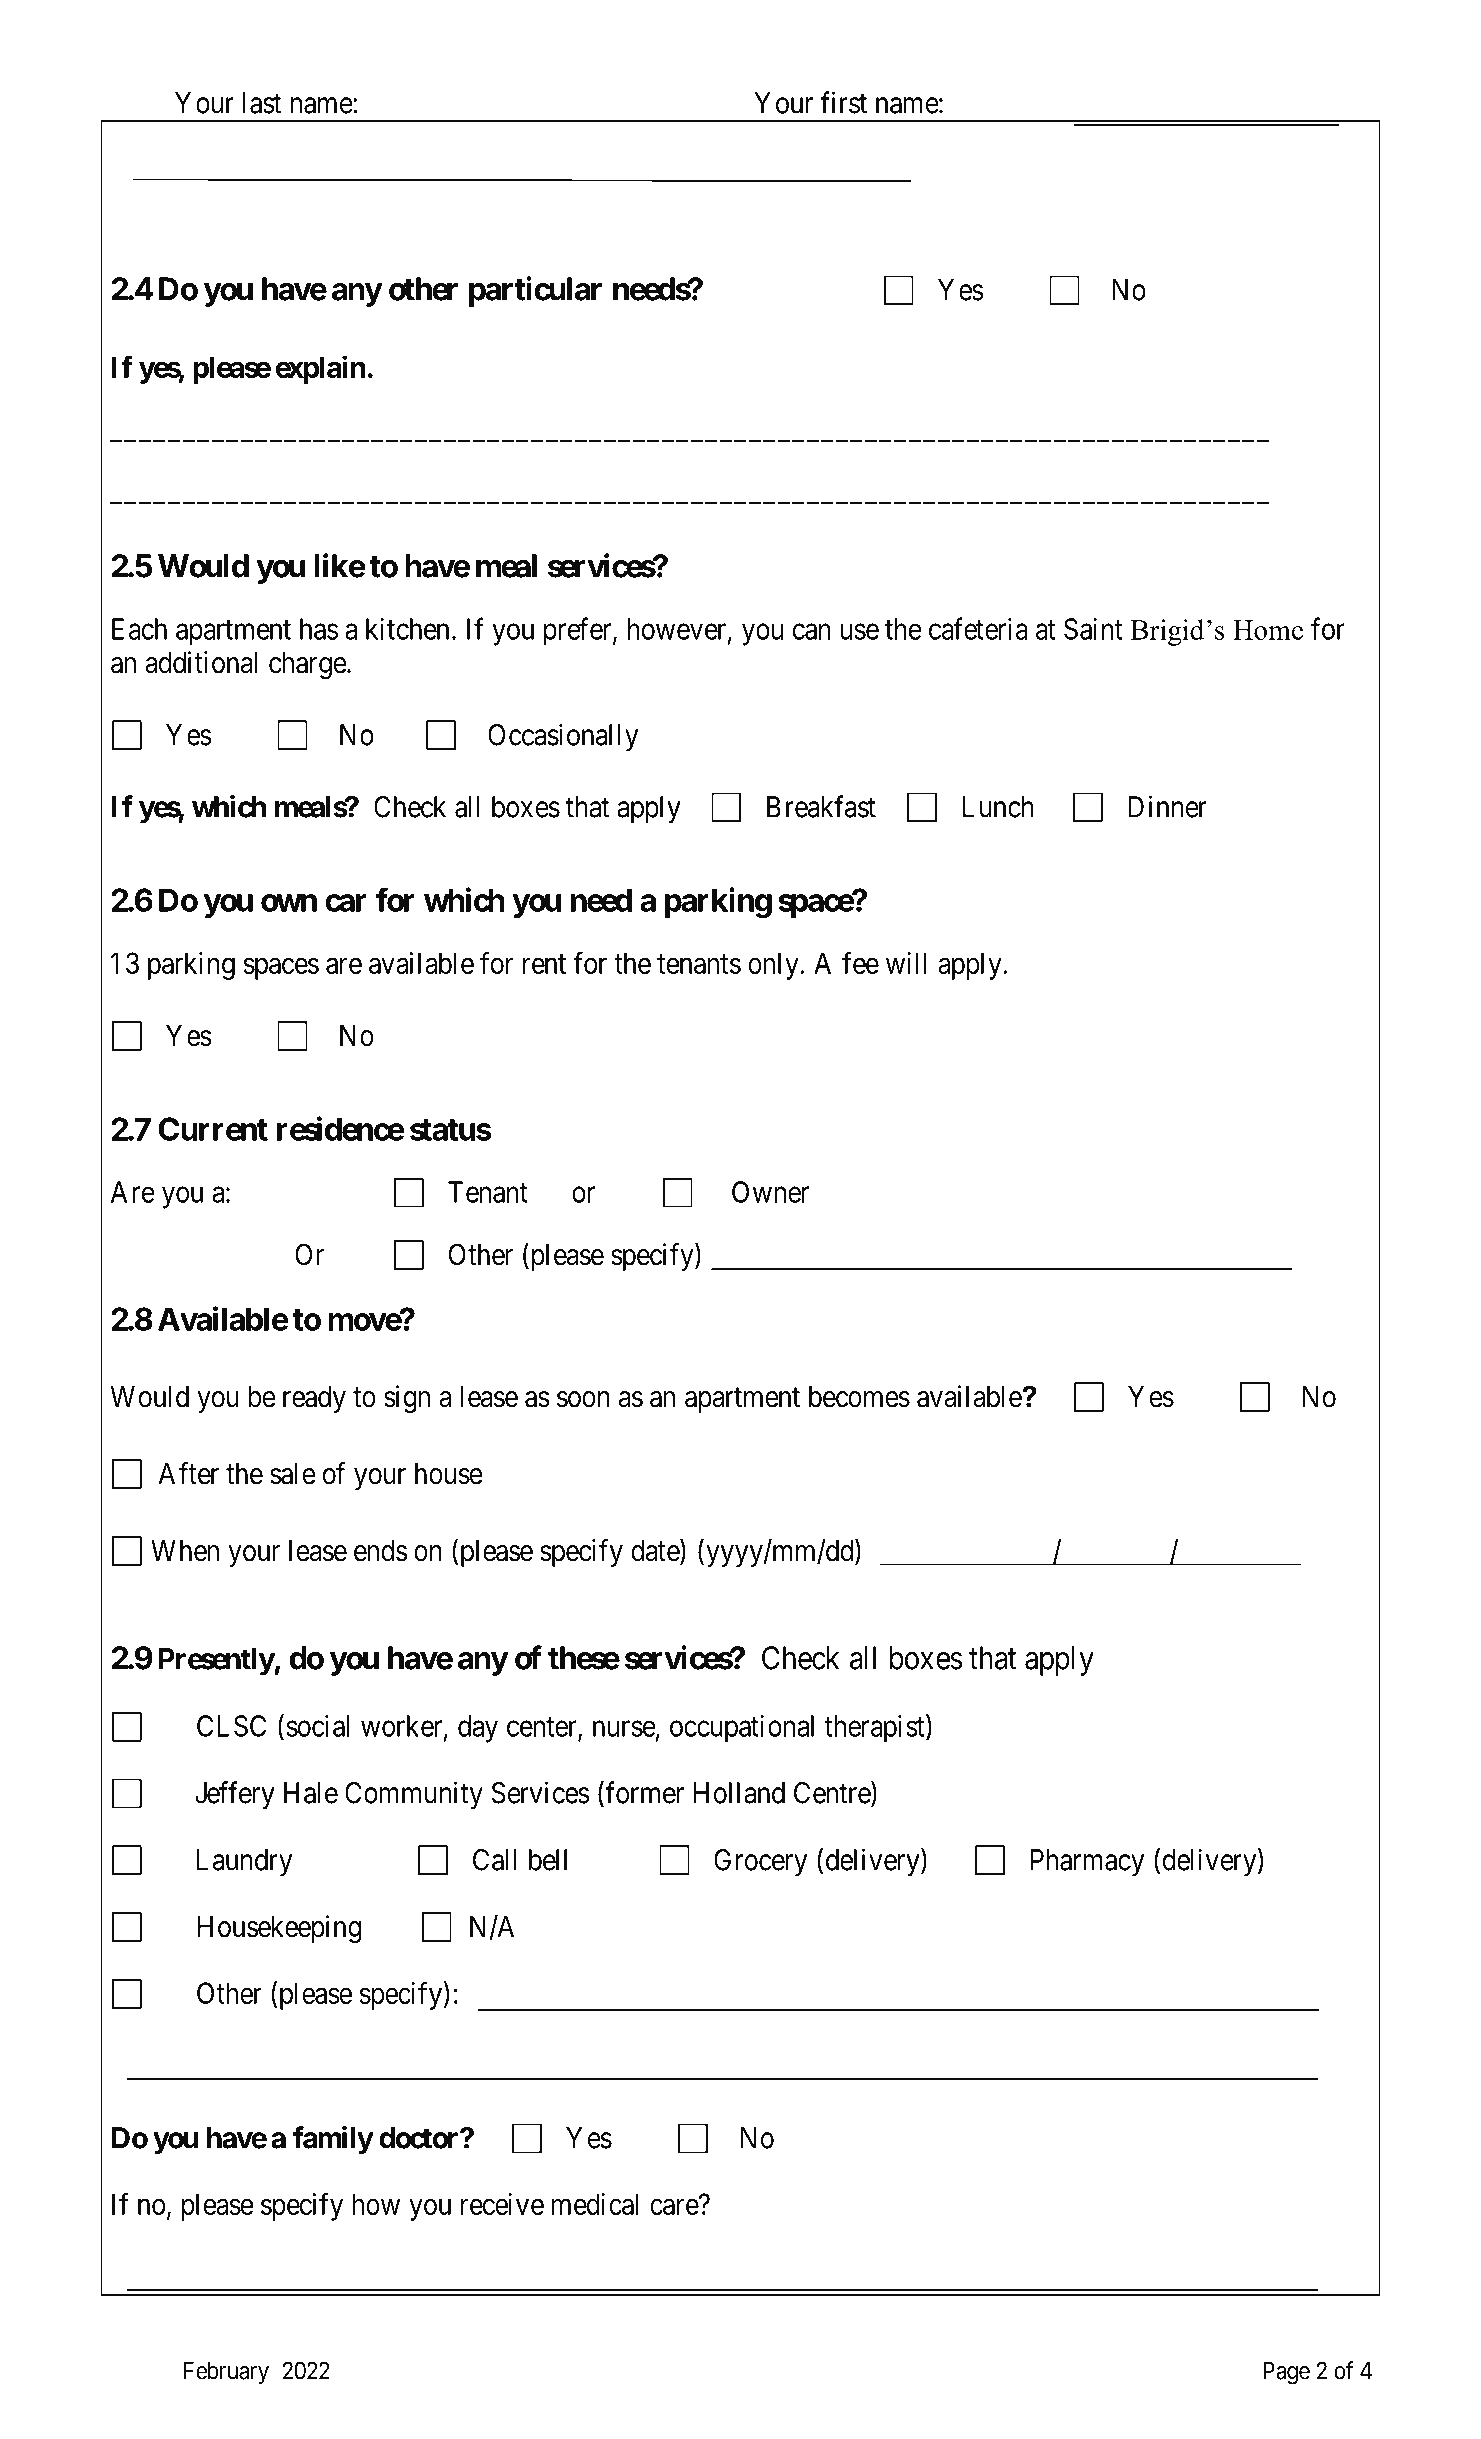 The image size is (1481, 2439). Describe the element at coordinates (843, 102) in the screenshot. I see `first` at that location.
